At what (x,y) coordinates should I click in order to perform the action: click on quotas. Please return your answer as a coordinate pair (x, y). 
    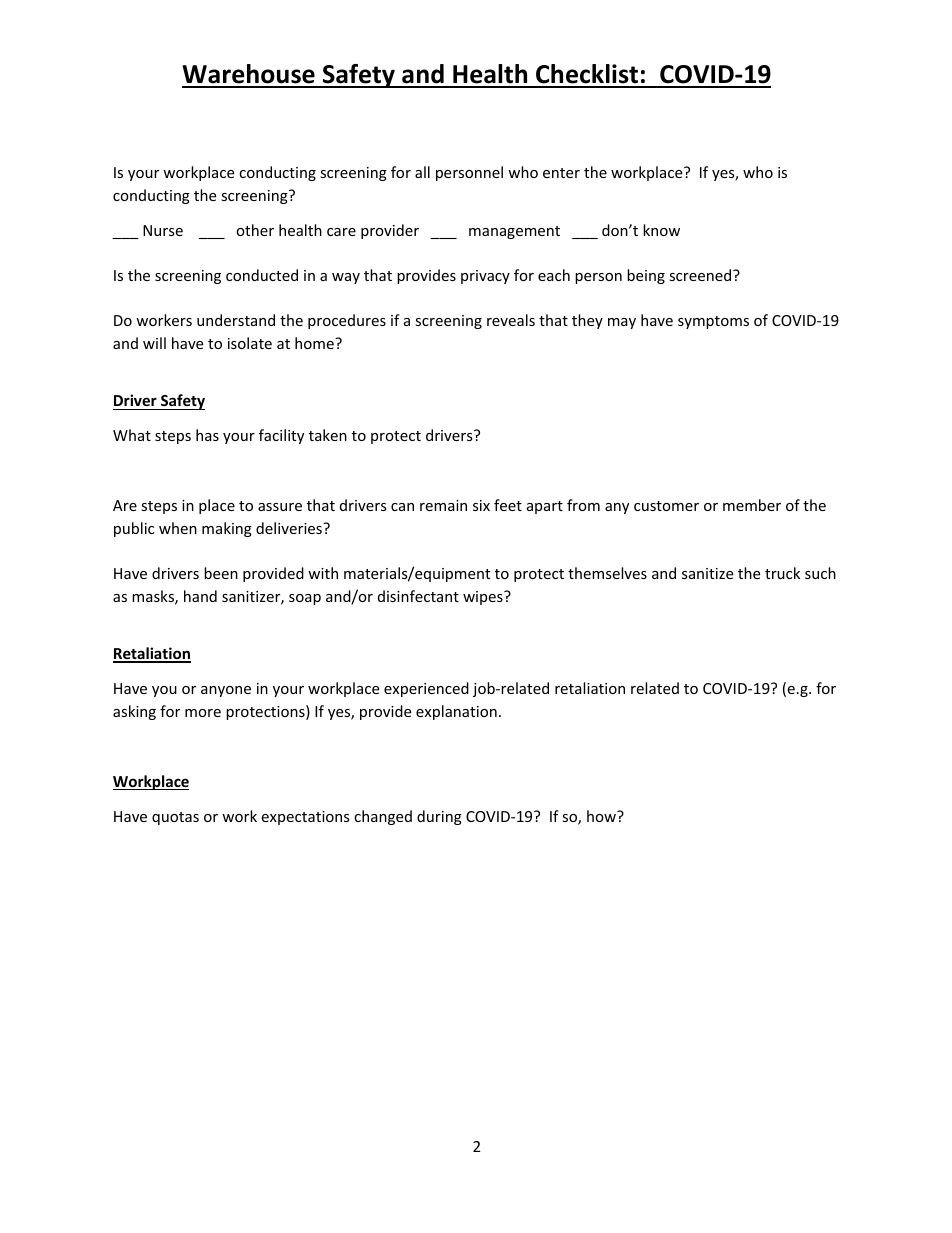
    Looking at the image, I should click on (175, 818).
